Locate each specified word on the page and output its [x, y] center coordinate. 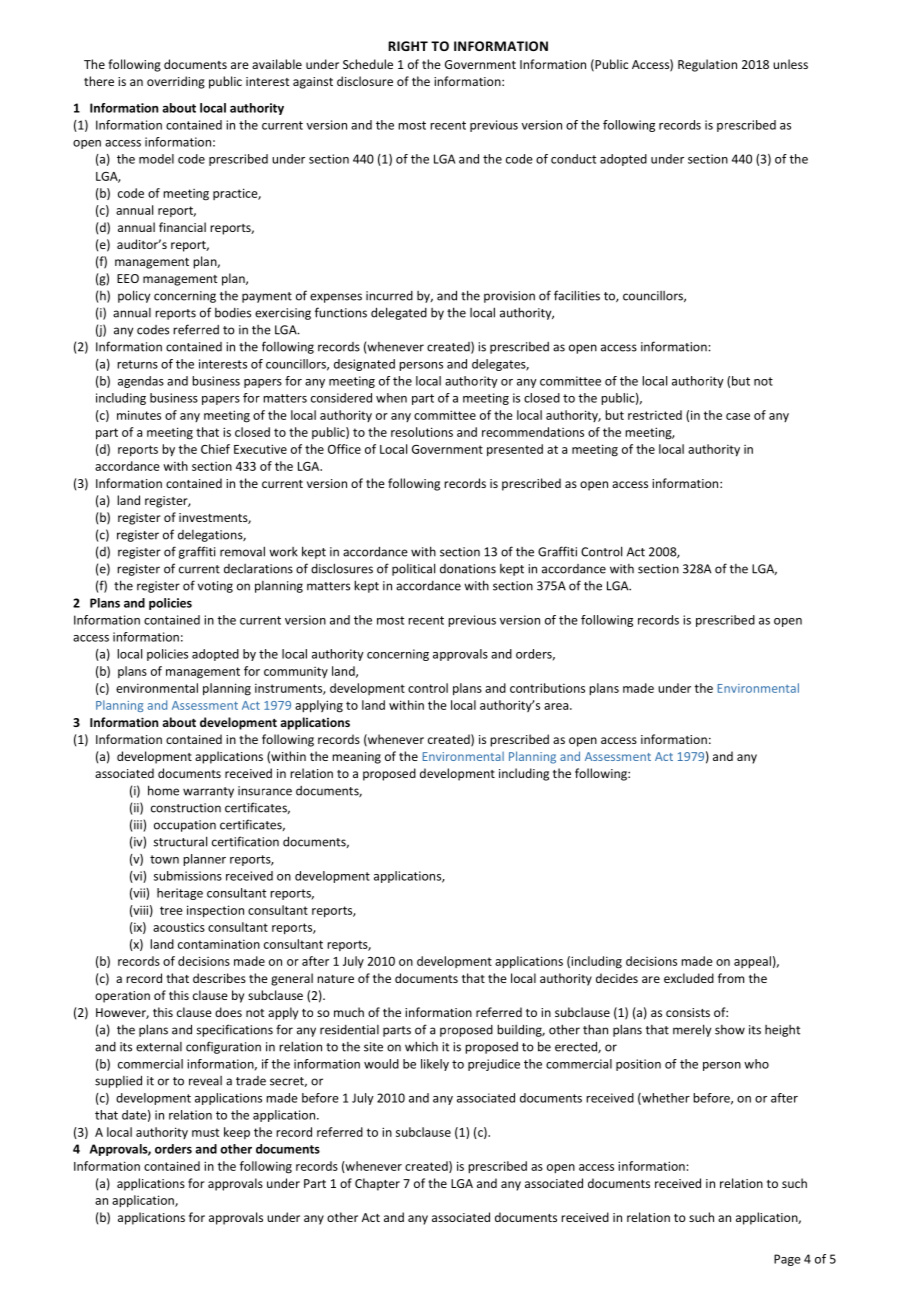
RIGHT [408, 46]
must [205, 1132]
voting [215, 587]
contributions [547, 688]
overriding [176, 82]
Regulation [707, 65]
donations [468, 569]
